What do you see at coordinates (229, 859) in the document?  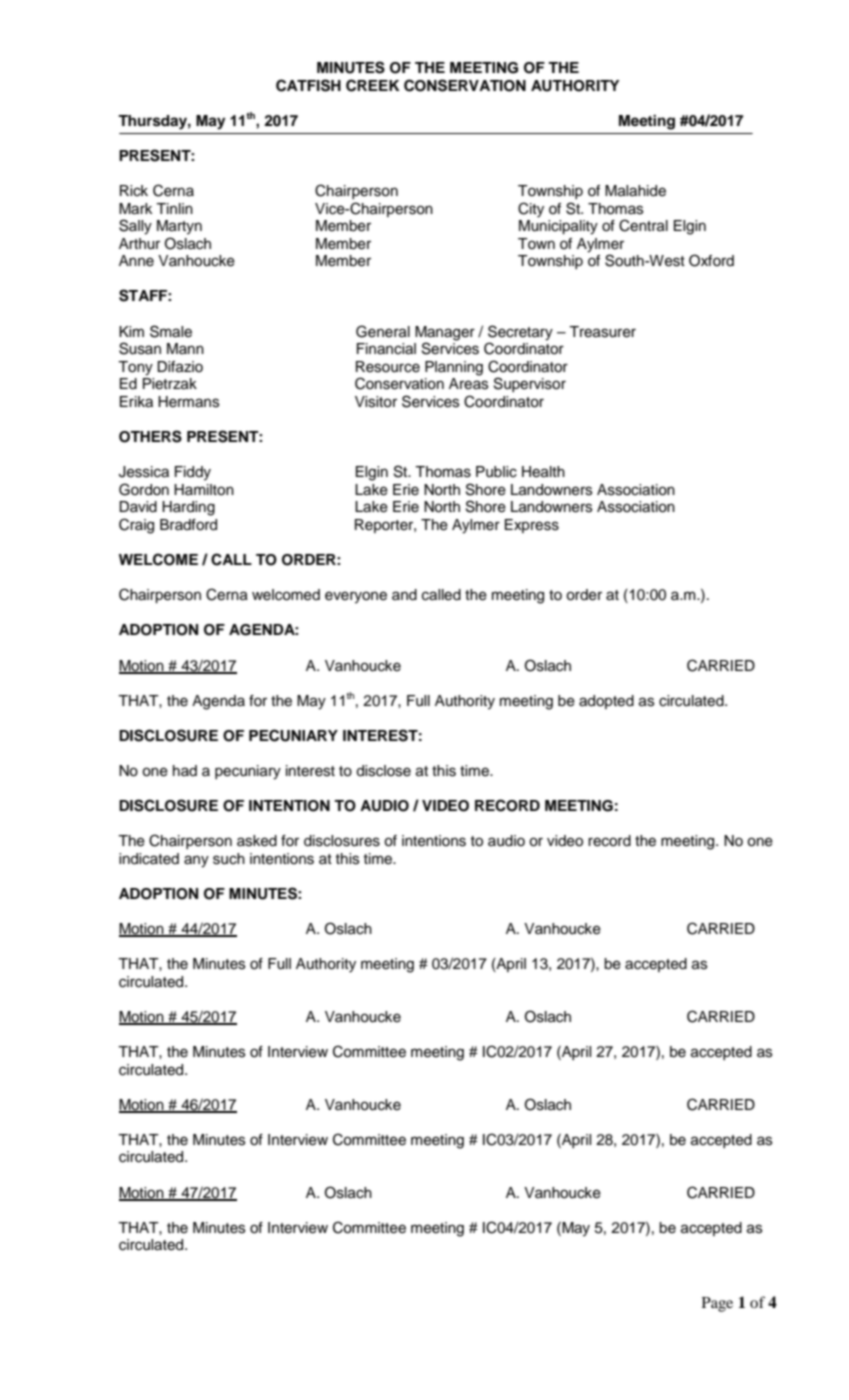 I see `such` at bounding box center [229, 859].
